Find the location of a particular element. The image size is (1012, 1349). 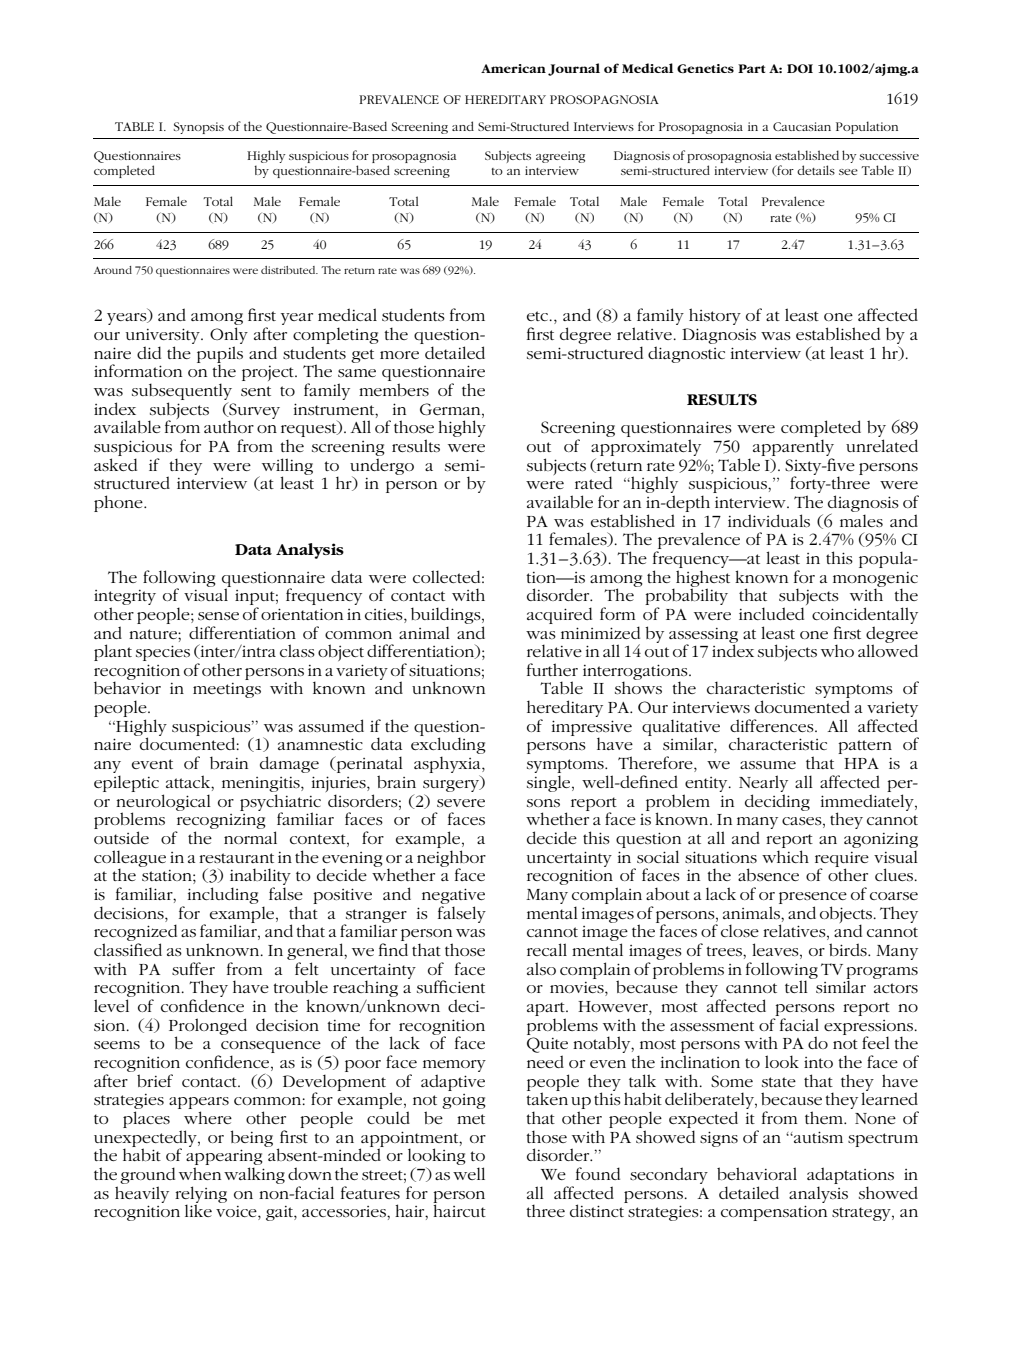

American is located at coordinates (513, 68).
